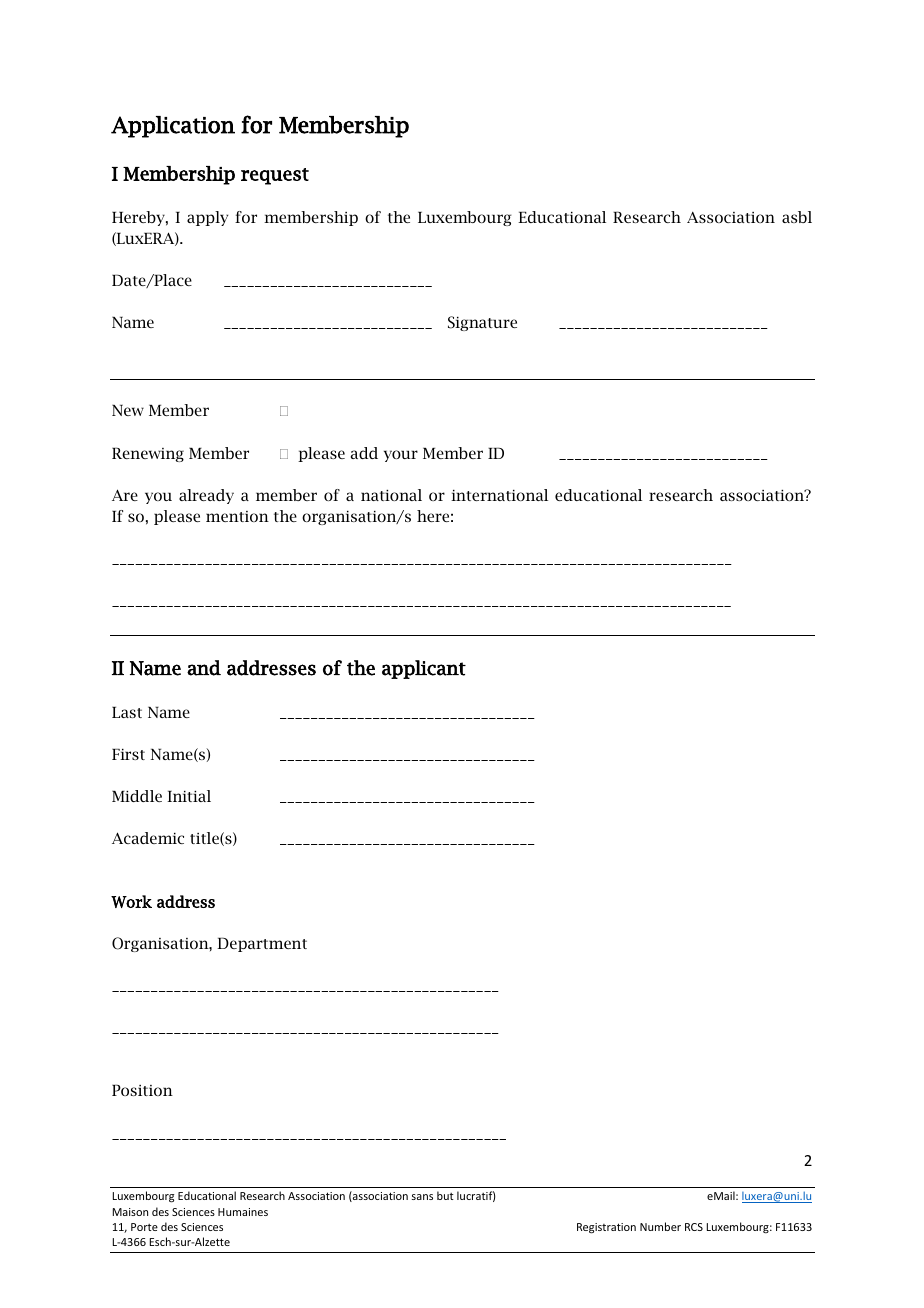  Describe the element at coordinates (445, 1195) in the screenshot. I see `but` at that location.
